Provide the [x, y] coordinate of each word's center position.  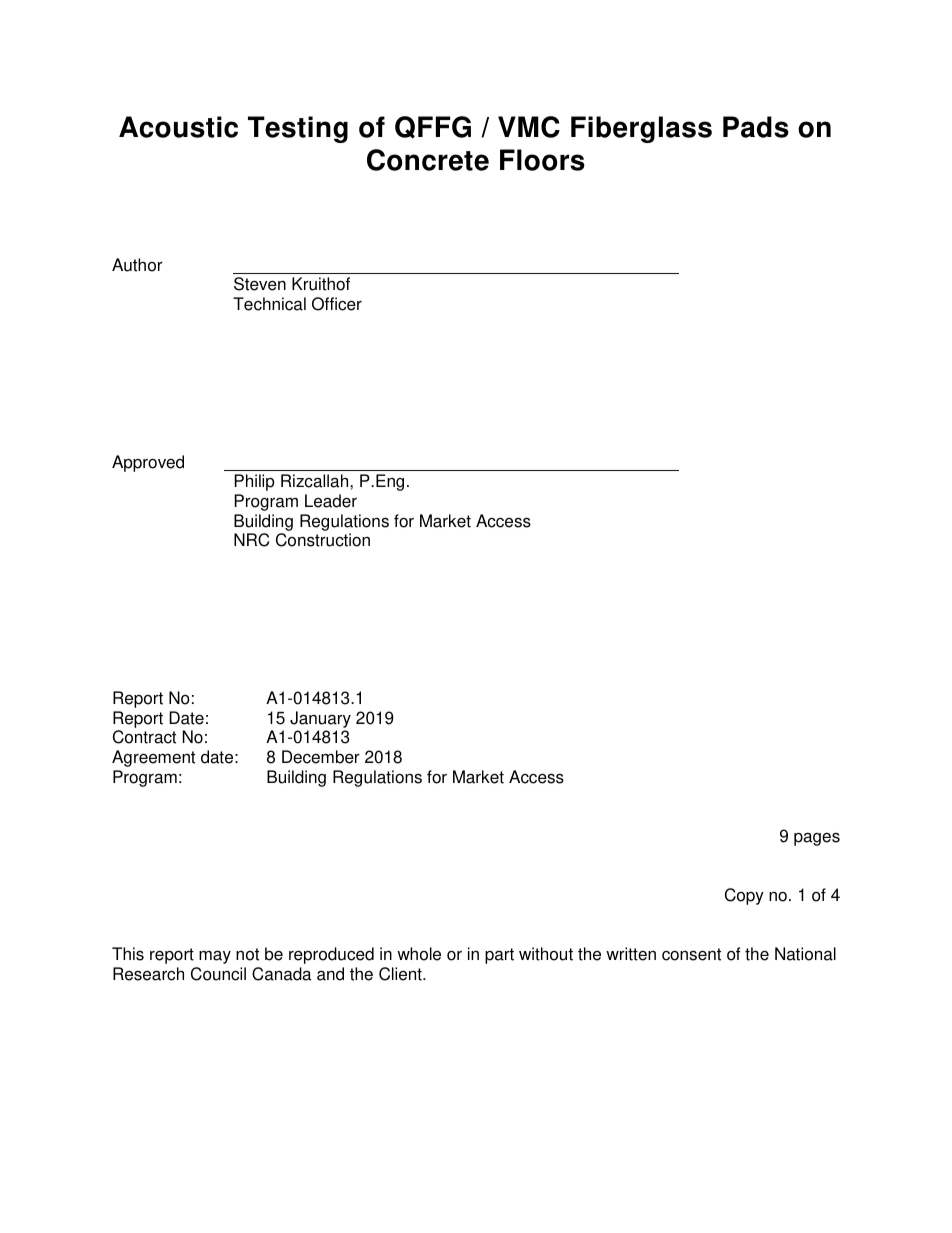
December [321, 757]
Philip [255, 482]
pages [817, 839]
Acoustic [178, 127]
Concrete [428, 160]
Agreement [153, 758]
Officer [337, 304]
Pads [756, 127]
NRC [251, 540]
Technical [269, 304]
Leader [331, 501]
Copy [744, 896]
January [320, 719]
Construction [323, 540]
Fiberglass [641, 129]
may [215, 957]
